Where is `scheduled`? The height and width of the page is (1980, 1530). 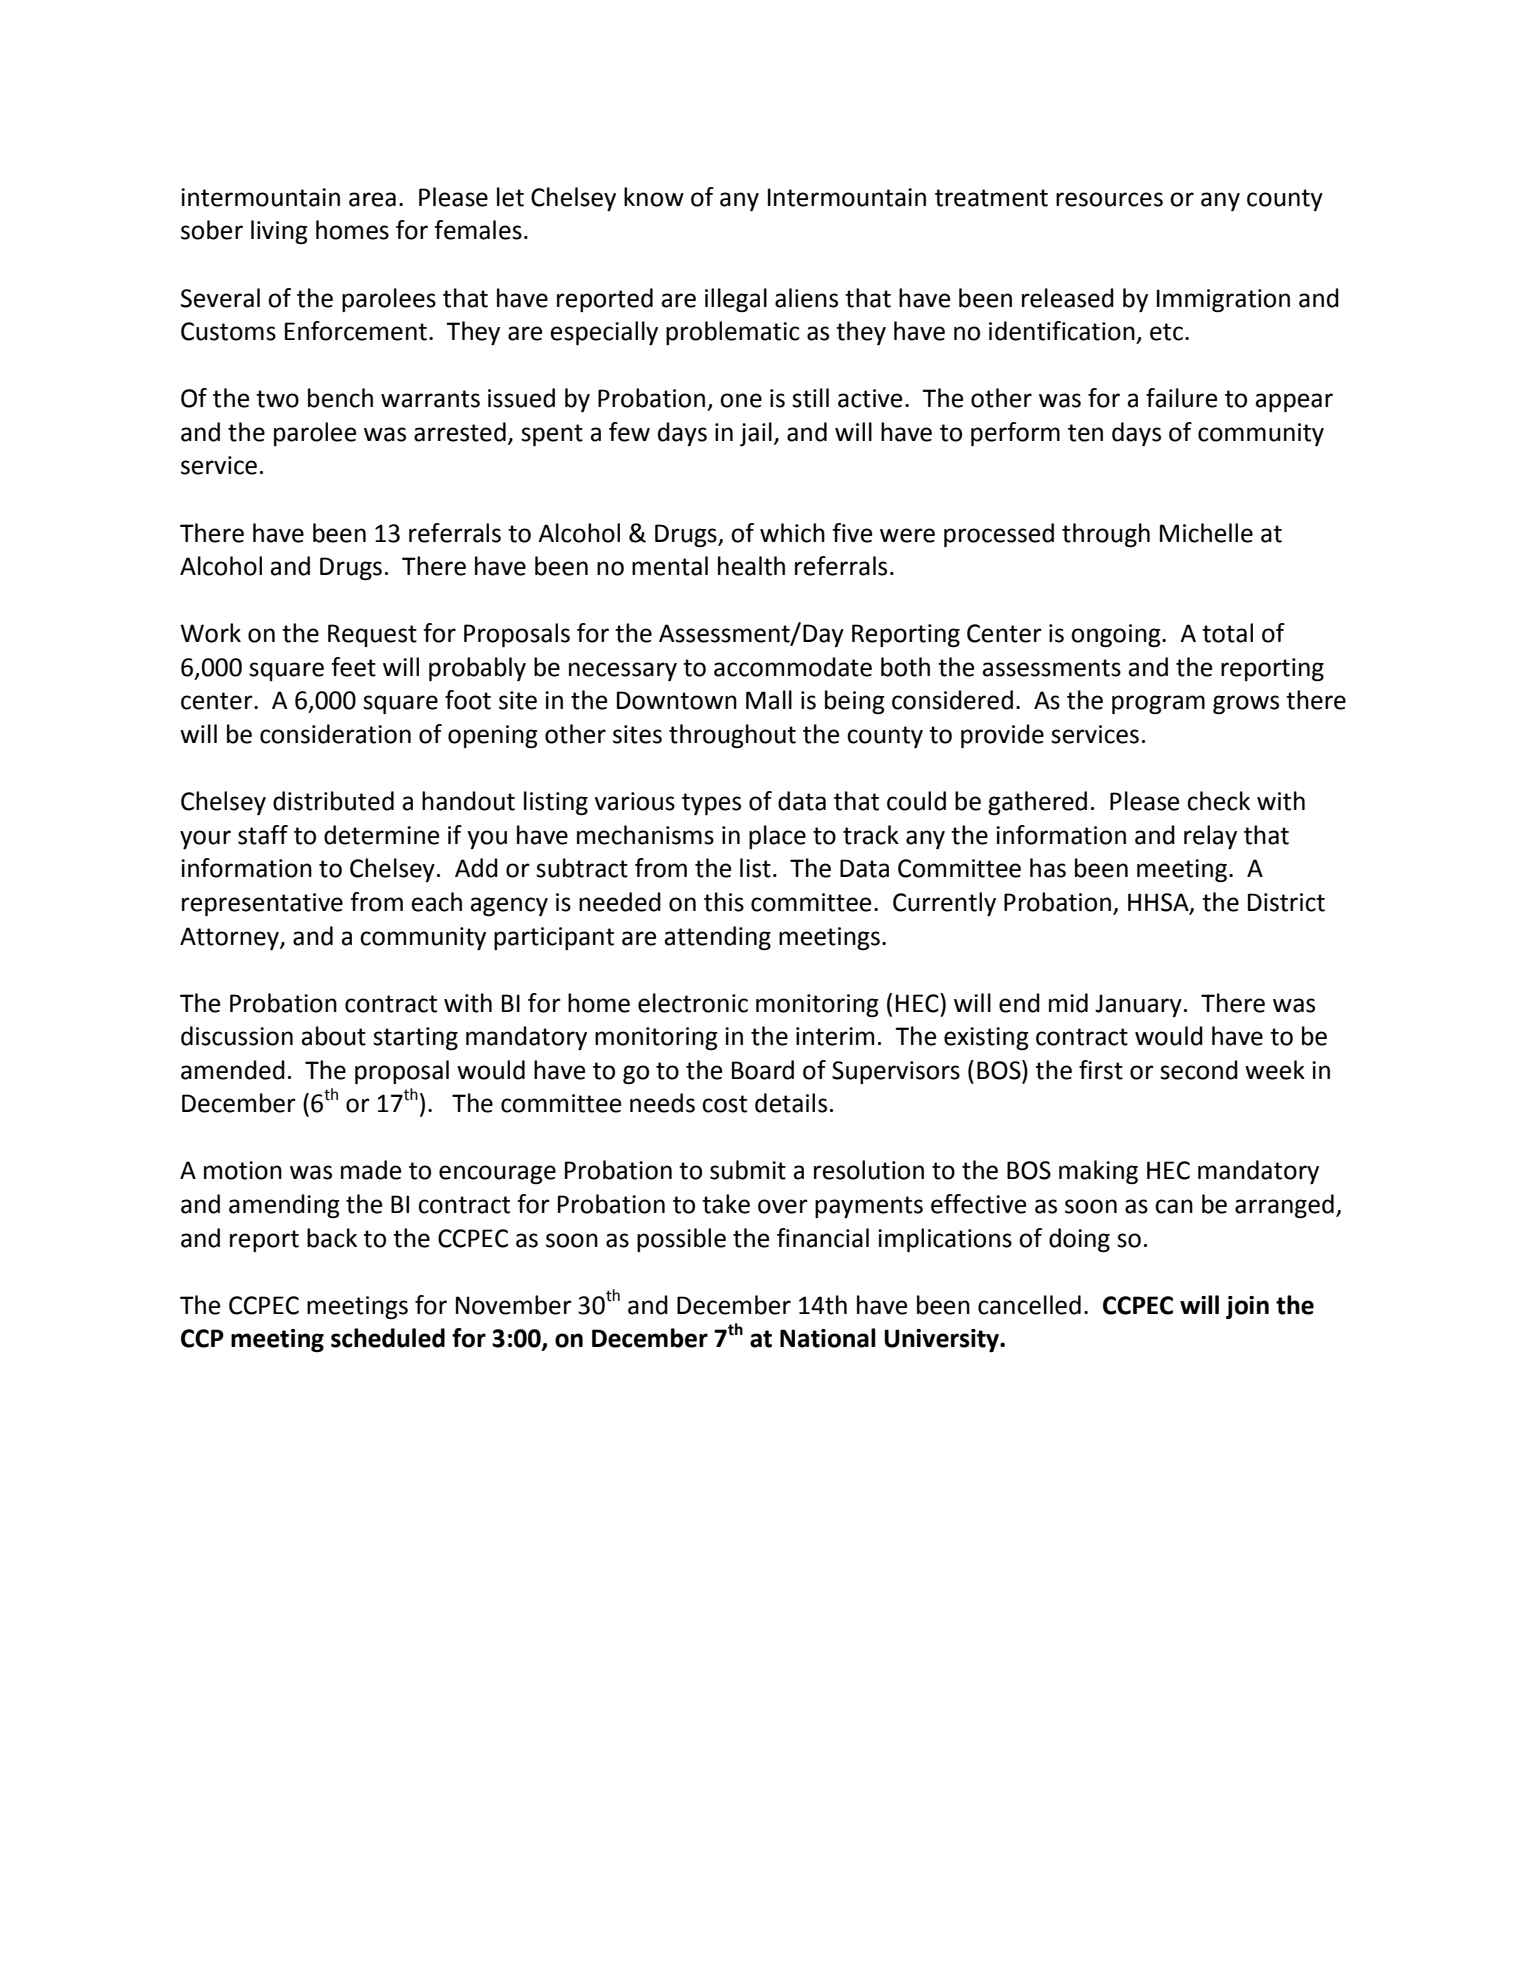
scheduled is located at coordinates (388, 1338).
